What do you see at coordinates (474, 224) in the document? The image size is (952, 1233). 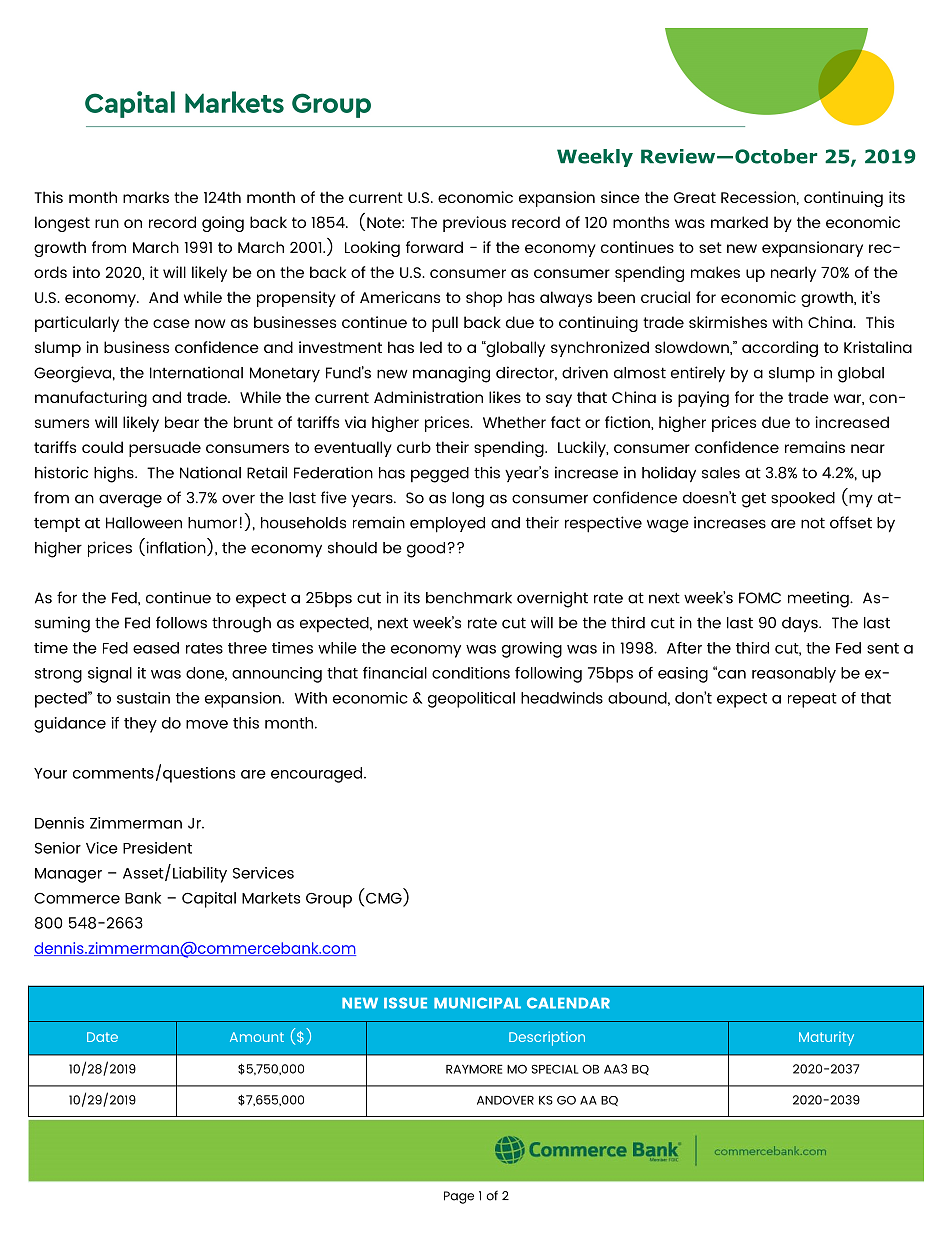 I see `previous` at bounding box center [474, 224].
